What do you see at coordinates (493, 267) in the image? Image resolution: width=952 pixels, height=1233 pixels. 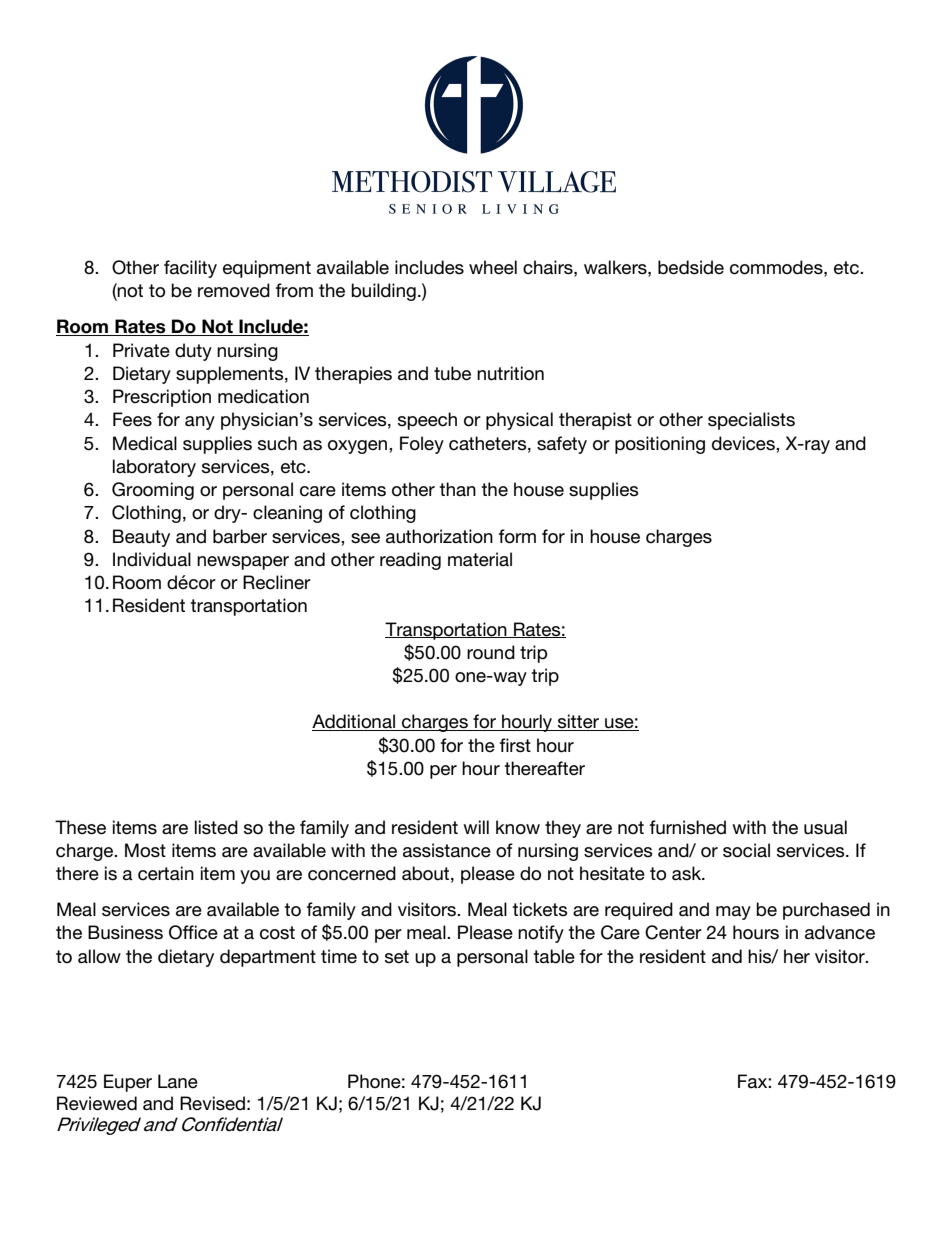 I see `wheel` at bounding box center [493, 267].
